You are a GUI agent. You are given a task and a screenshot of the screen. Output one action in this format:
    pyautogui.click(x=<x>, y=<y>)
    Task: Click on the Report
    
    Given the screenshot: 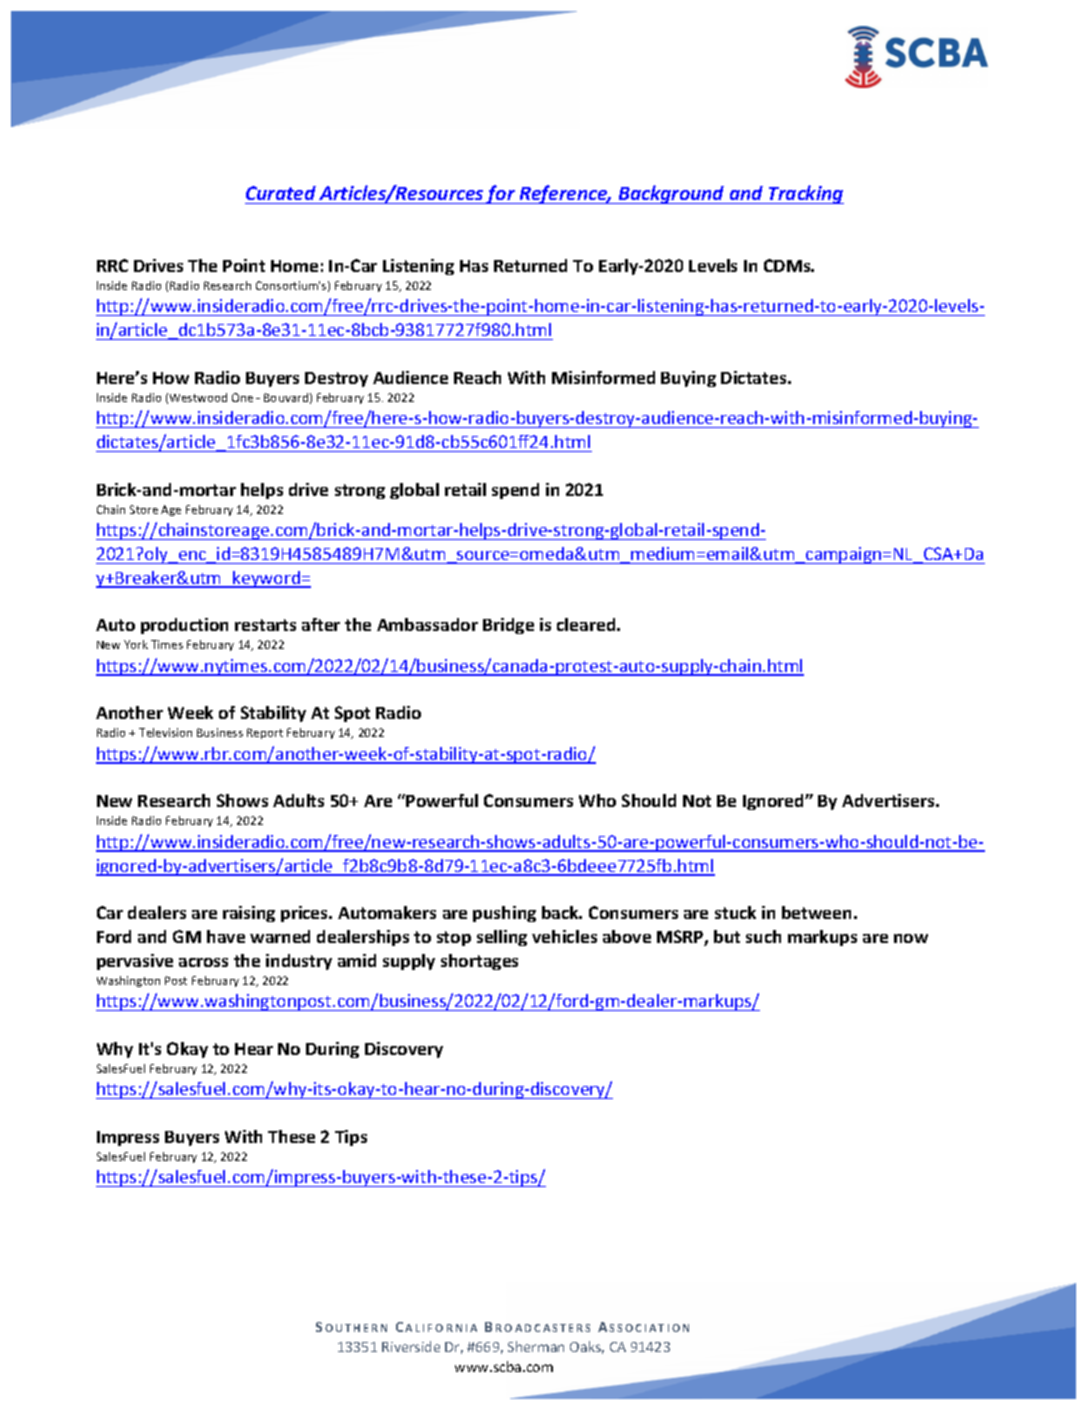 What is the action you would take?
    pyautogui.click(x=265, y=733)
